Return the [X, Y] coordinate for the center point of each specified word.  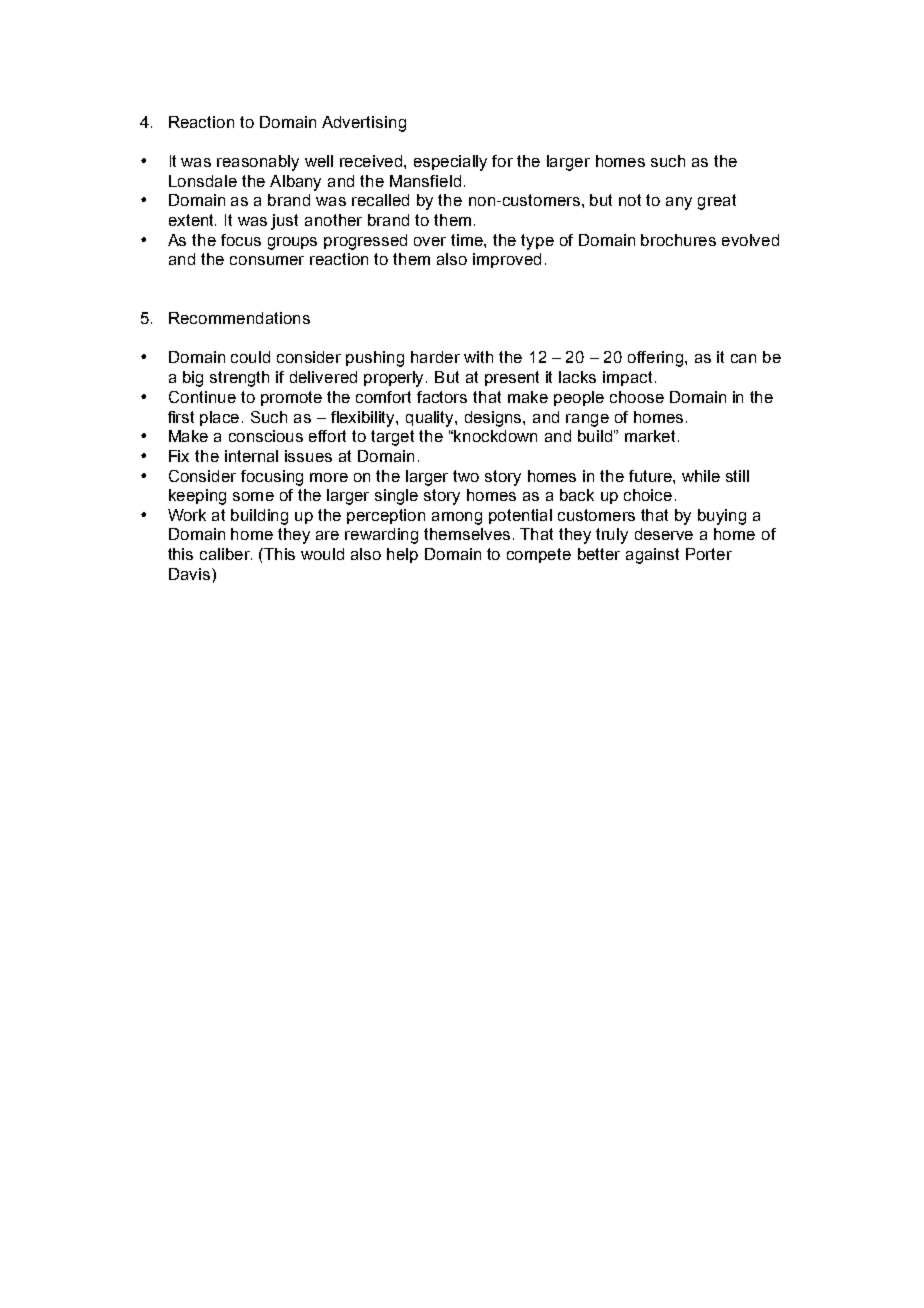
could [250, 357]
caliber [226, 554]
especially [450, 163]
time [468, 240]
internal [251, 456]
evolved [750, 240]
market [652, 436]
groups [292, 243]
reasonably [258, 163]
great [717, 202]
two [466, 476]
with [478, 357]
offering [657, 359]
